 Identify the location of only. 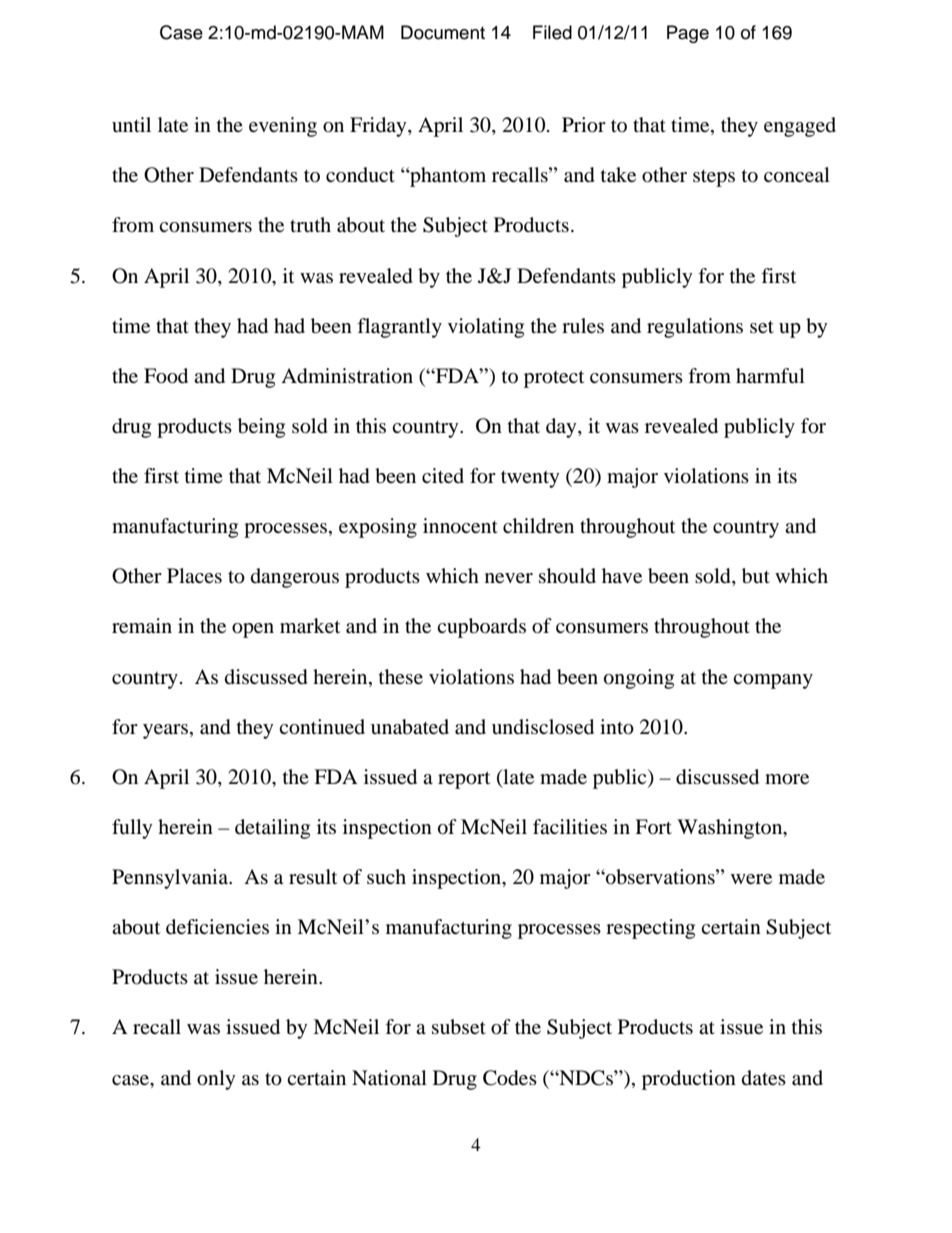
(216, 1080).
